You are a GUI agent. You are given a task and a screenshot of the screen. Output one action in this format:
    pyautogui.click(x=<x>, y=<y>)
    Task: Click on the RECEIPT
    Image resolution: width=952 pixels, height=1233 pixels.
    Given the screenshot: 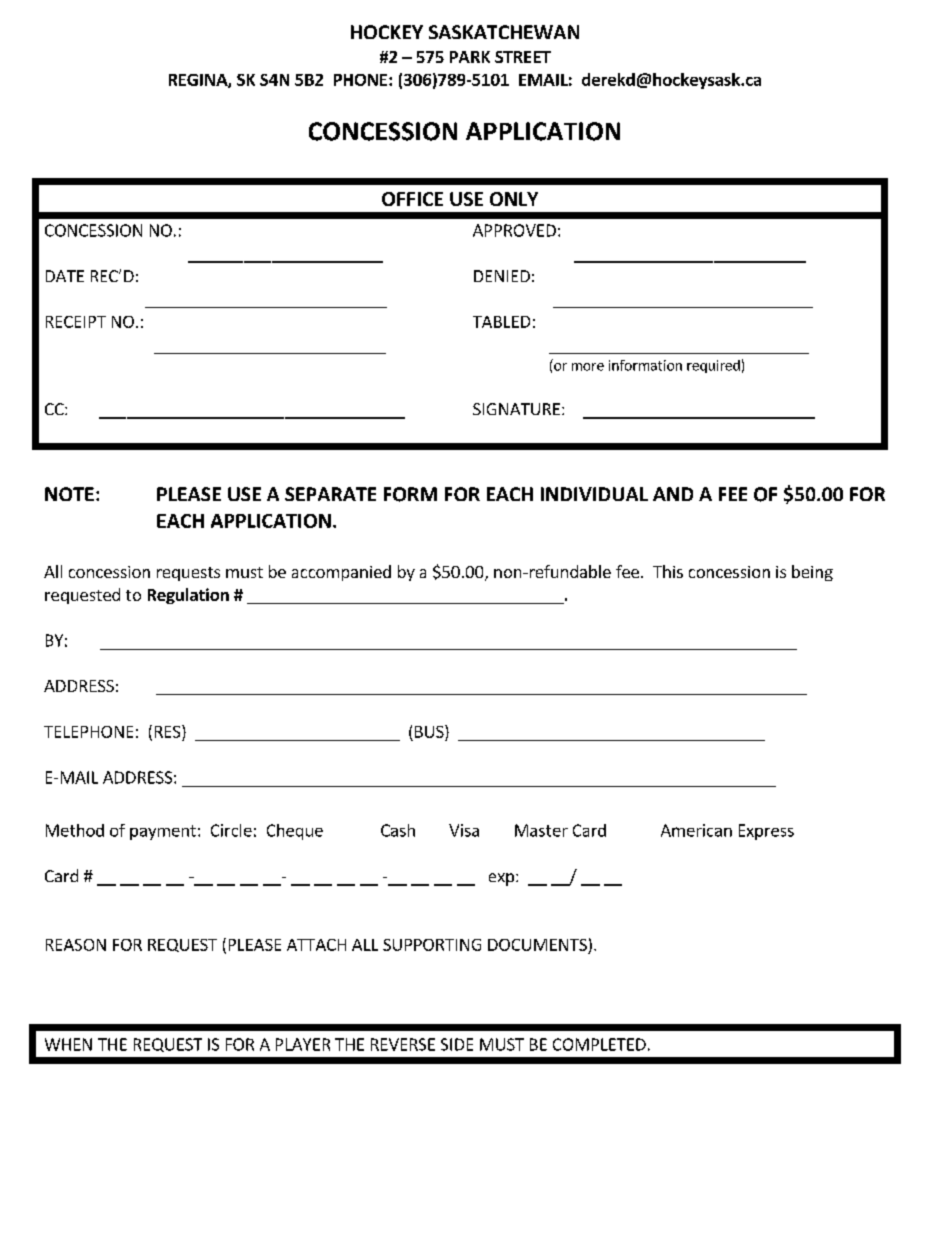 What is the action you would take?
    pyautogui.click(x=76, y=322)
